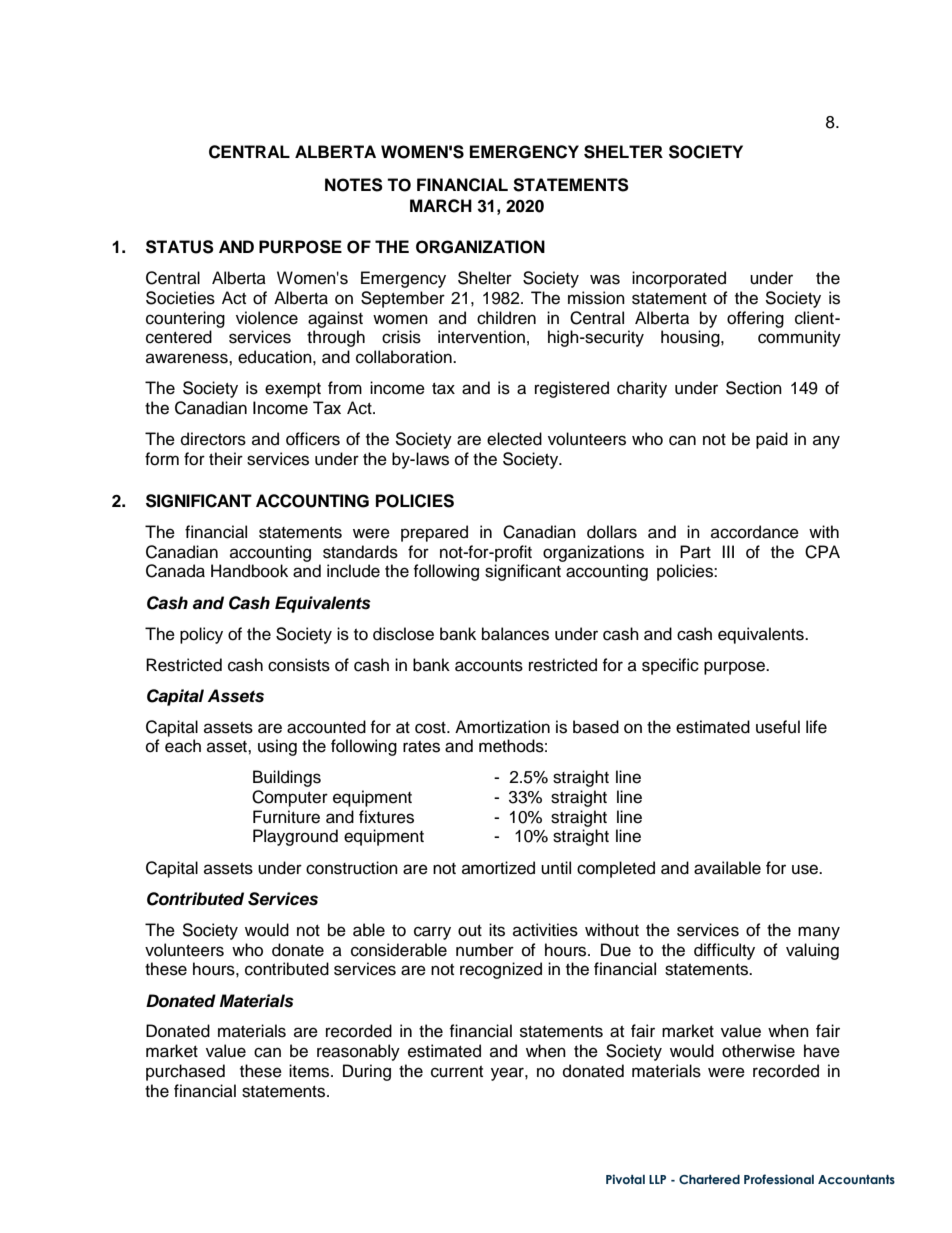  What do you see at coordinates (772, 440) in the screenshot?
I see `paid` at bounding box center [772, 440].
